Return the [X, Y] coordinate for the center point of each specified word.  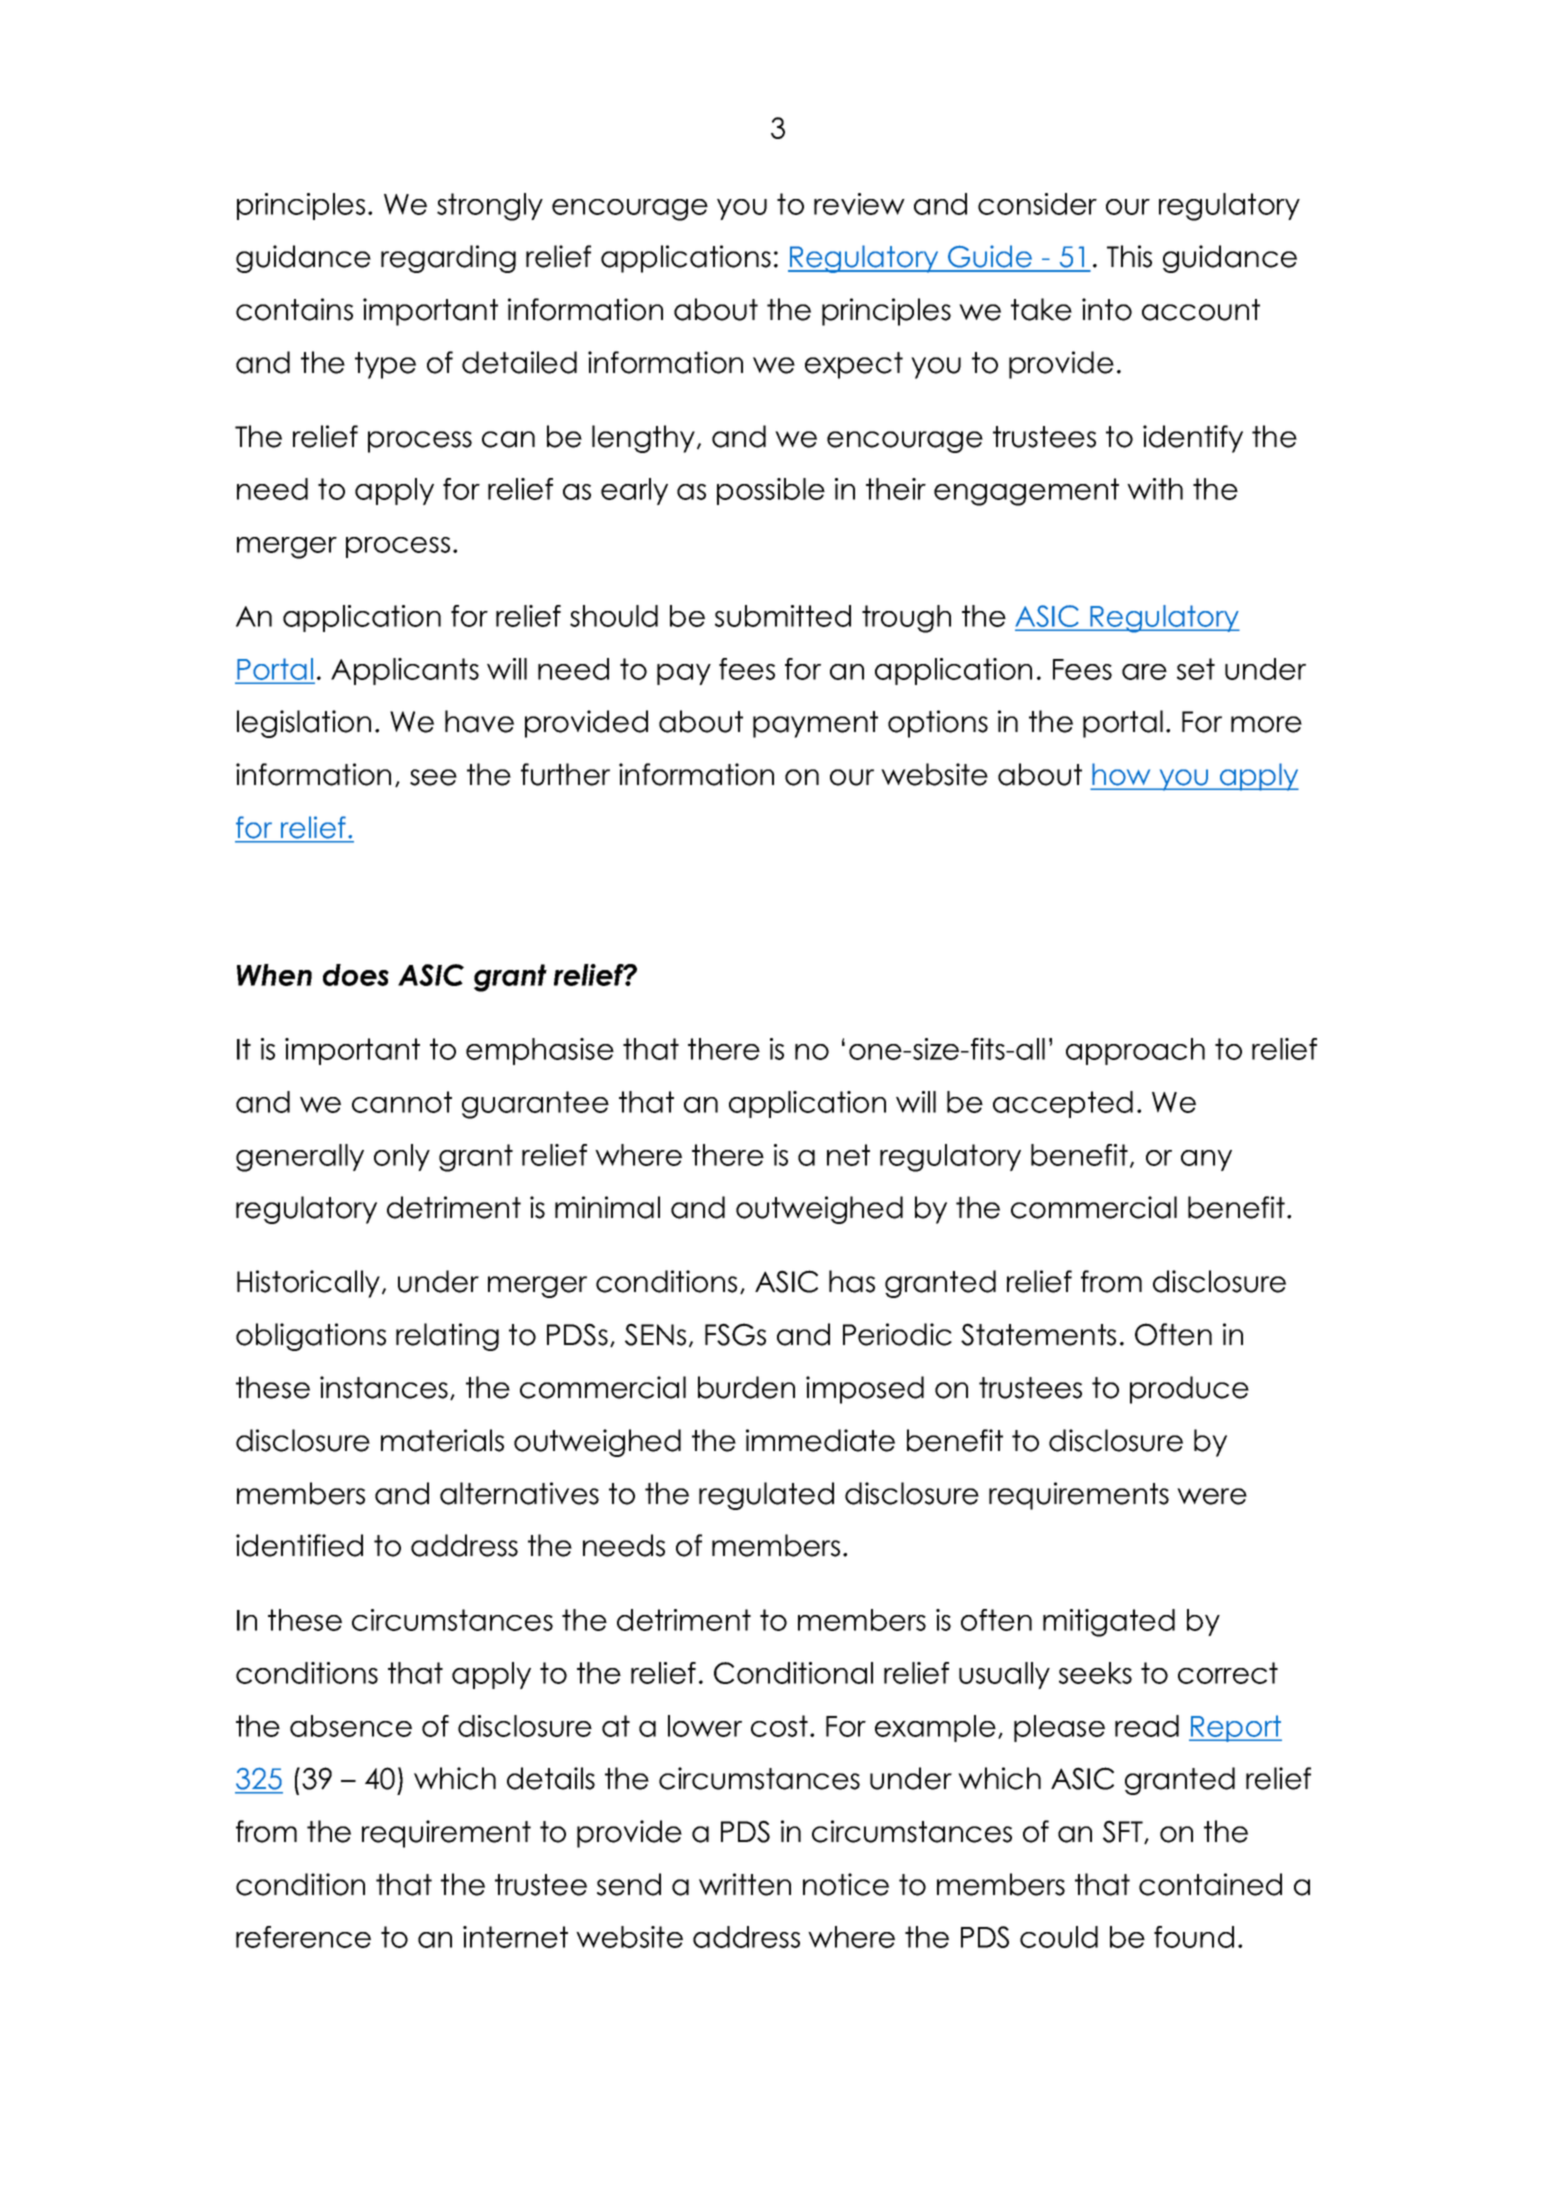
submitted [783, 616]
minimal [607, 1207]
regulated [766, 1496]
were [1212, 1496]
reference [303, 1937]
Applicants [405, 671]
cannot [402, 1102]
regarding [448, 259]
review [859, 204]
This [1129, 256]
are [1144, 672]
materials [442, 1440]
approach [1135, 1051]
